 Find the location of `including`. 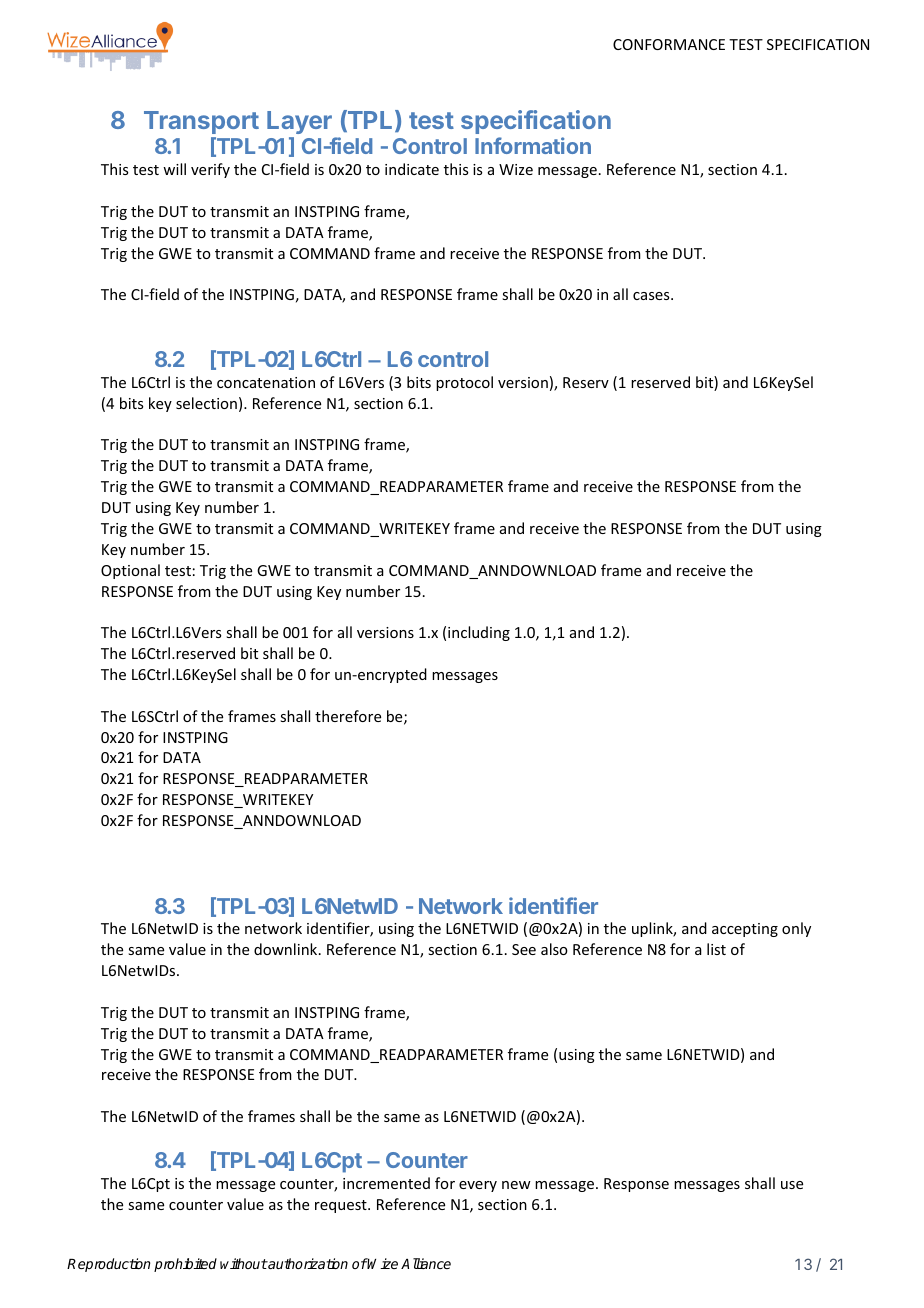

including is located at coordinates (479, 633).
